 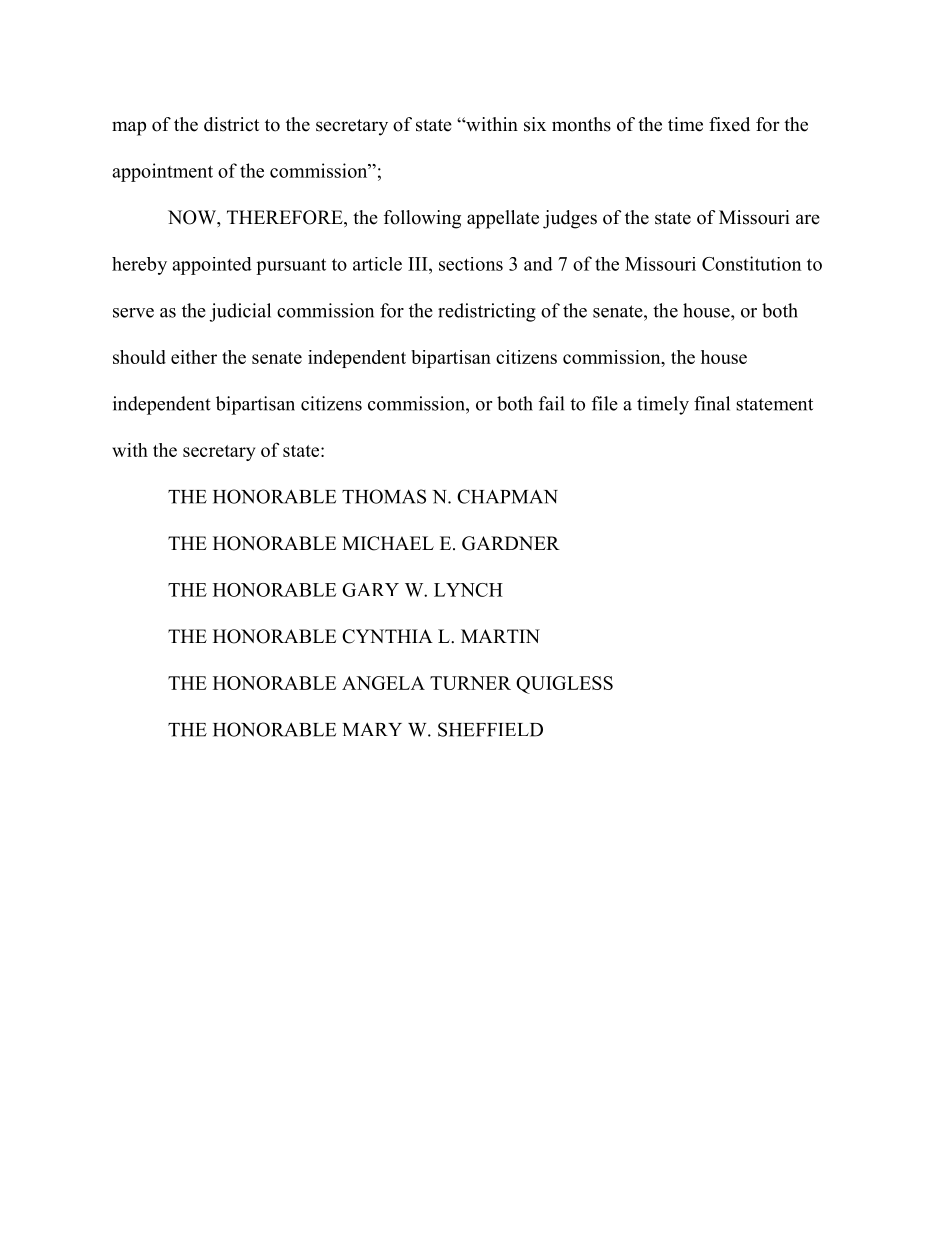 What do you see at coordinates (712, 403) in the image?
I see `final` at bounding box center [712, 403].
